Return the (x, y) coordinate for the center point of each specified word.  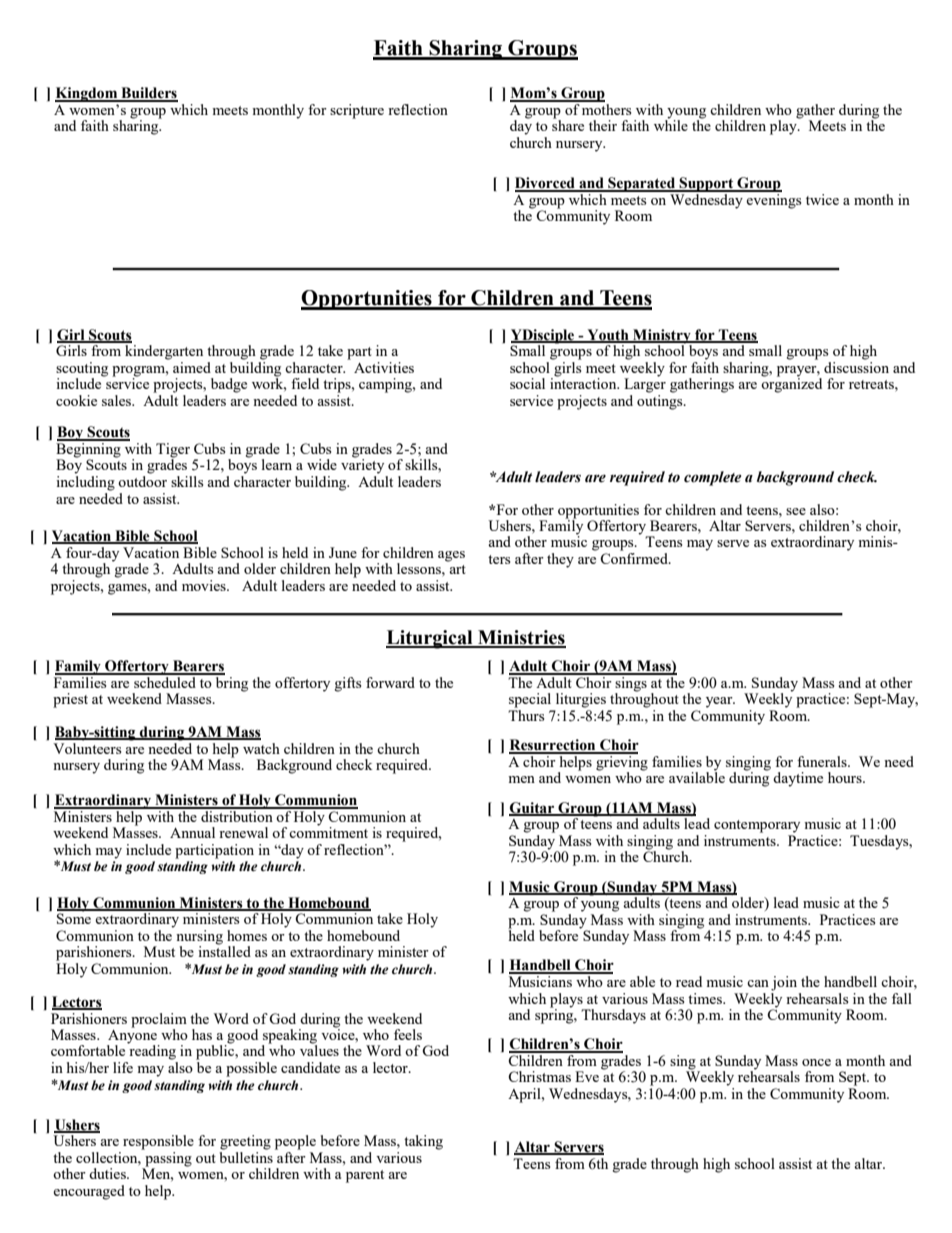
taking (423, 1142)
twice (822, 199)
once (816, 1062)
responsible (158, 1142)
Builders (148, 94)
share (568, 124)
